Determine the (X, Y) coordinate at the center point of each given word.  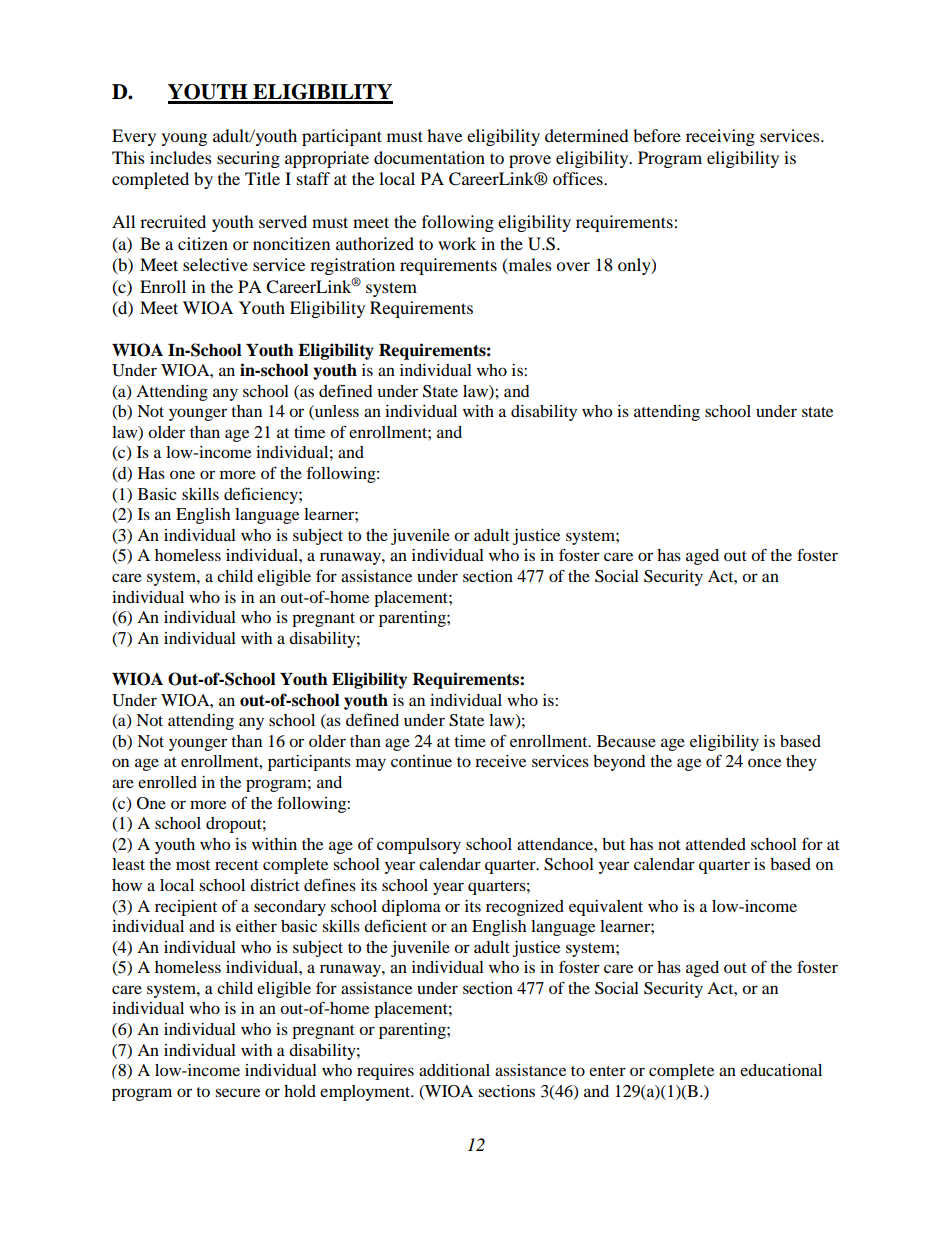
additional (454, 1070)
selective (215, 264)
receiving (720, 137)
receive (500, 761)
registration (352, 268)
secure (237, 1092)
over (573, 266)
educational (781, 1070)
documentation (429, 157)
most (193, 865)
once (764, 762)
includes (181, 157)
